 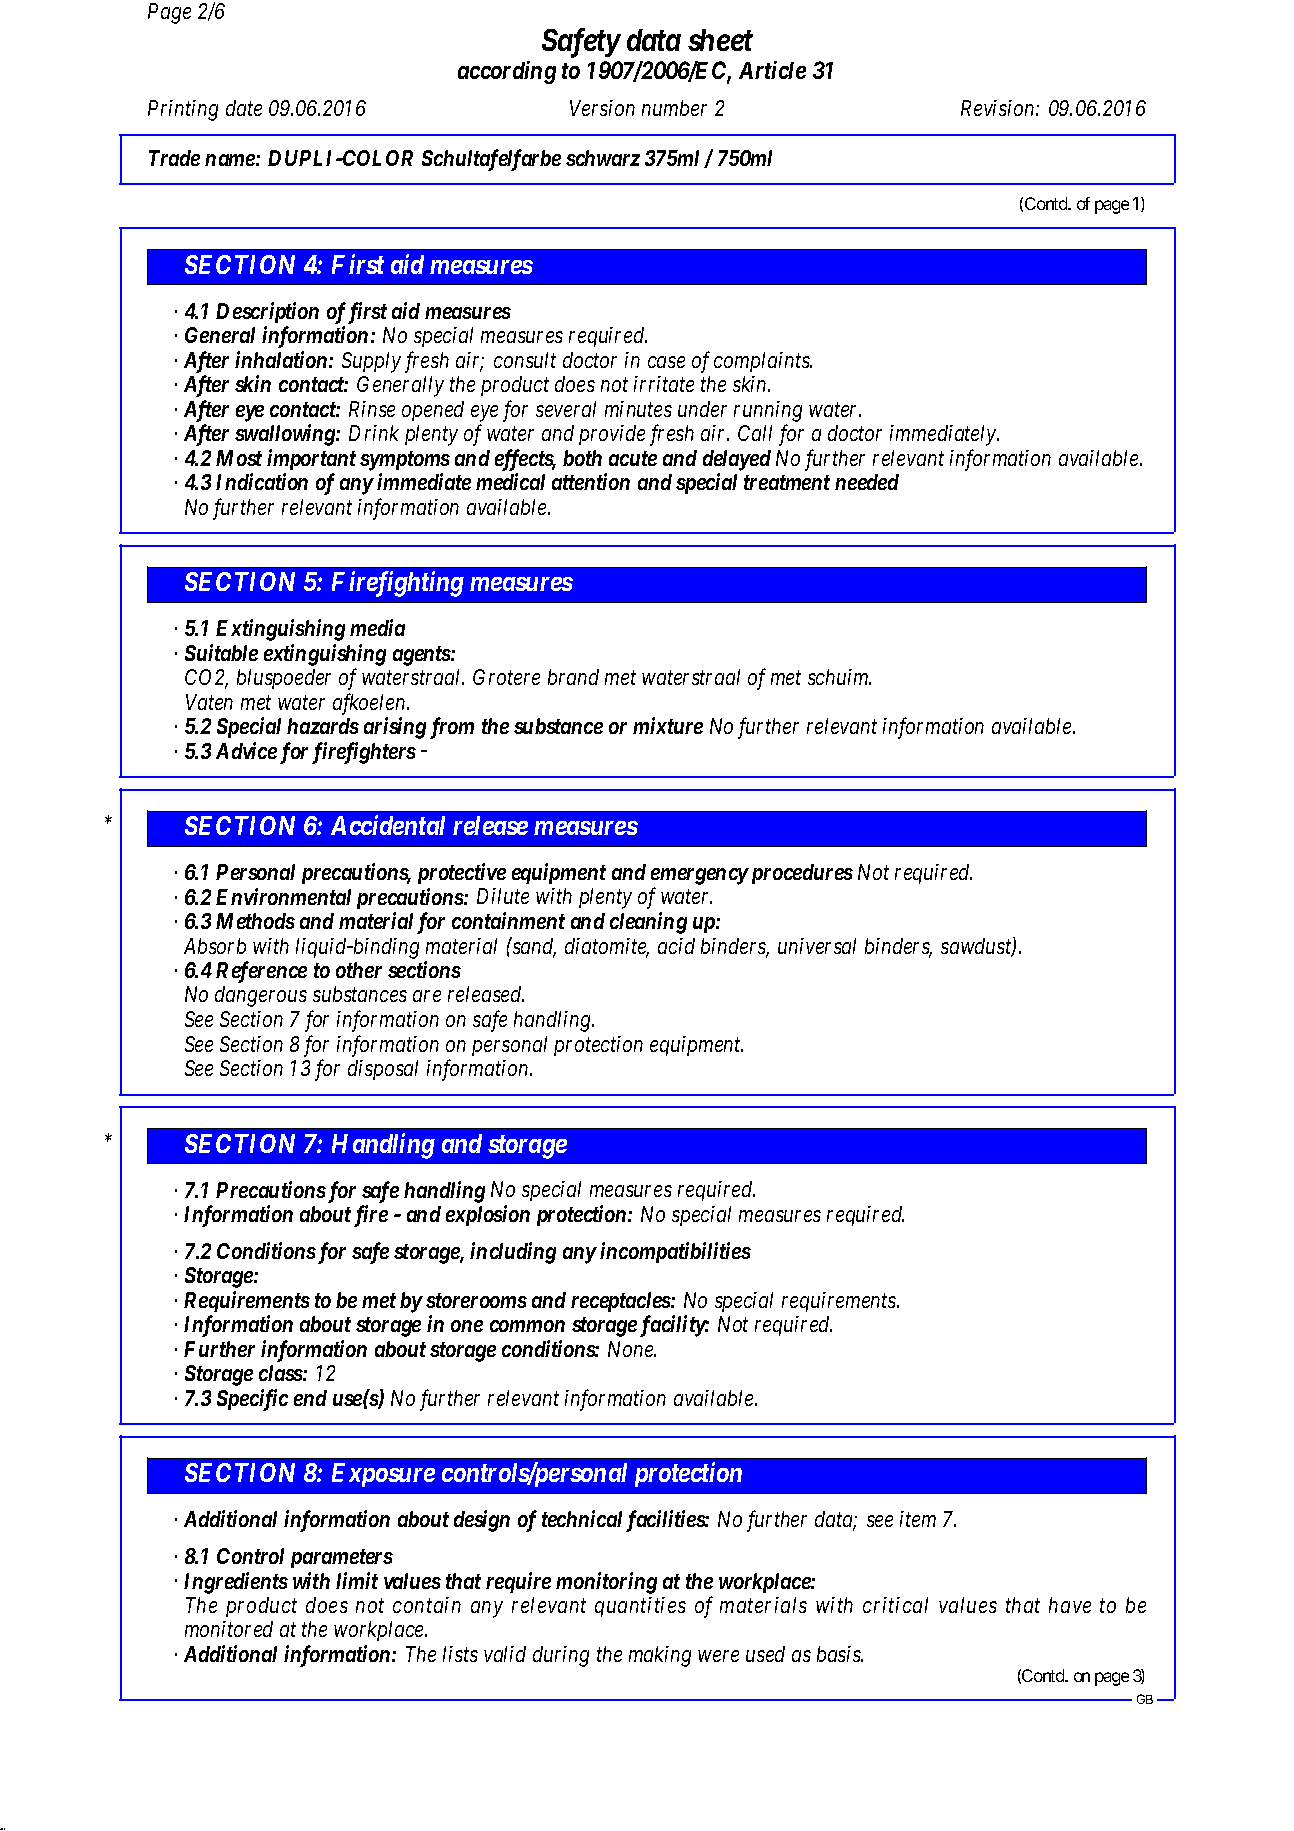 What do you see at coordinates (675, 1252) in the image?
I see `incompatibilities` at bounding box center [675, 1252].
